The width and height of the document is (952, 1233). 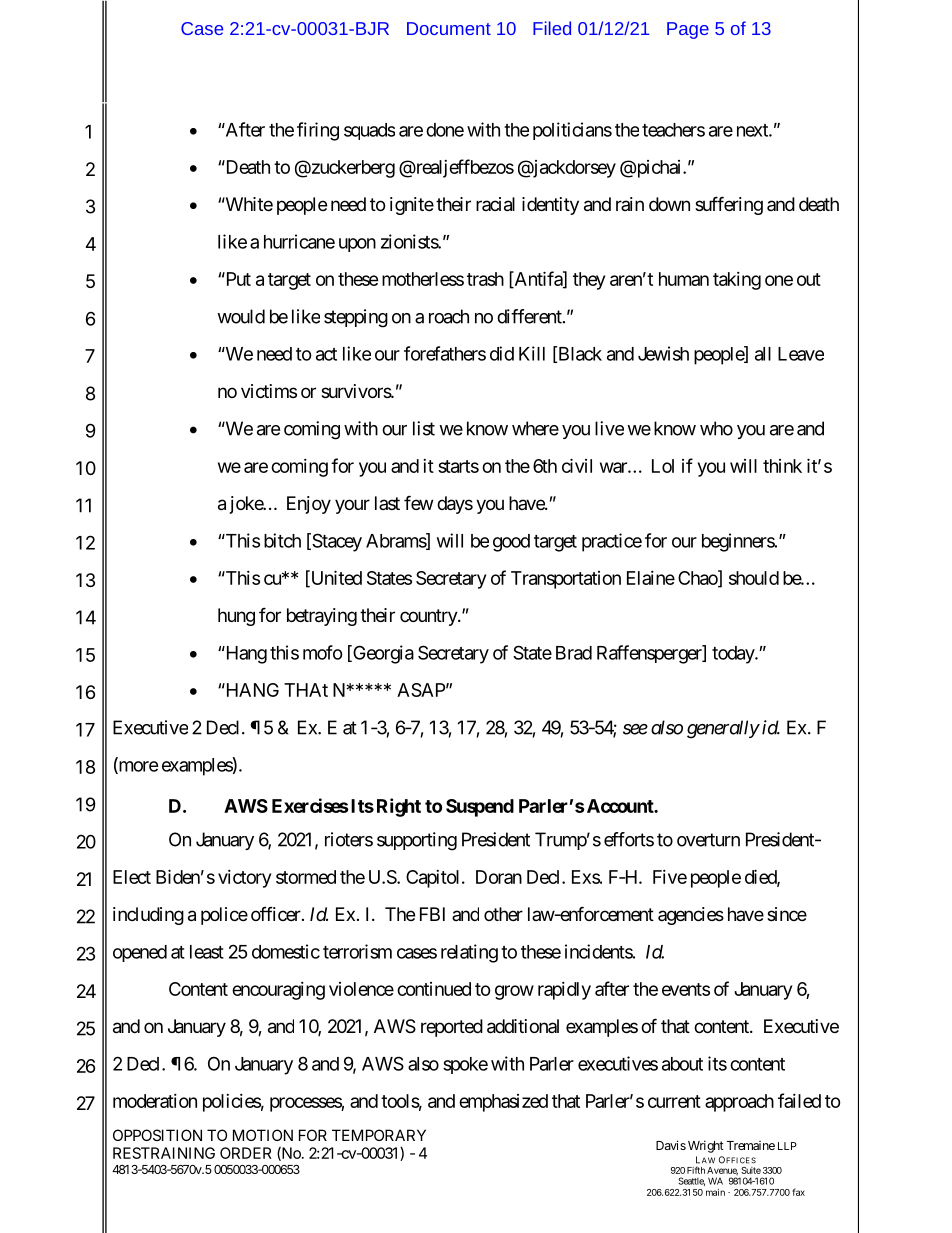 What do you see at coordinates (754, 578) in the document?
I see `should` at bounding box center [754, 578].
